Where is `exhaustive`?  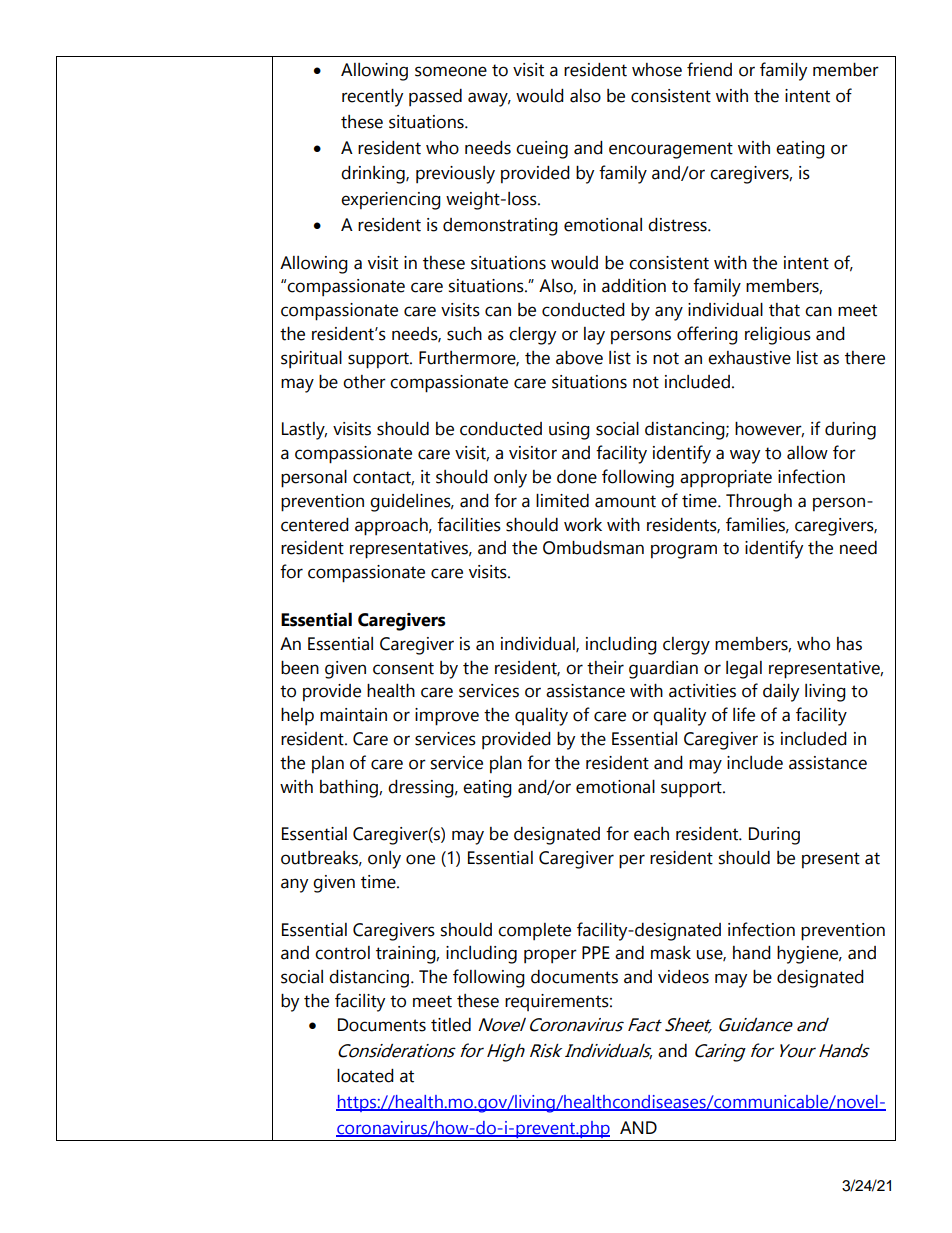
exhaustive is located at coordinates (749, 358).
